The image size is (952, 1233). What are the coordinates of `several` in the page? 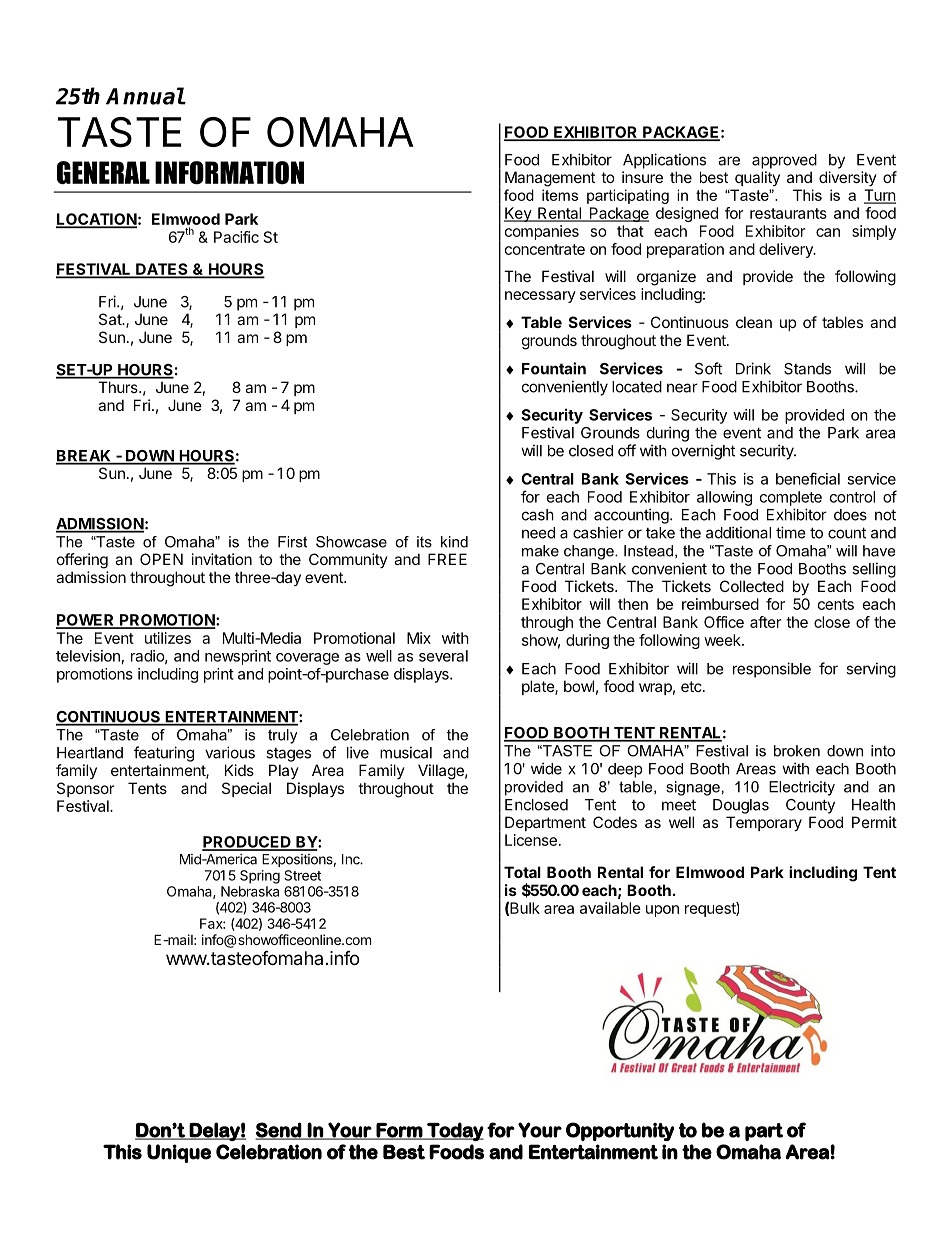 It's located at (443, 656).
